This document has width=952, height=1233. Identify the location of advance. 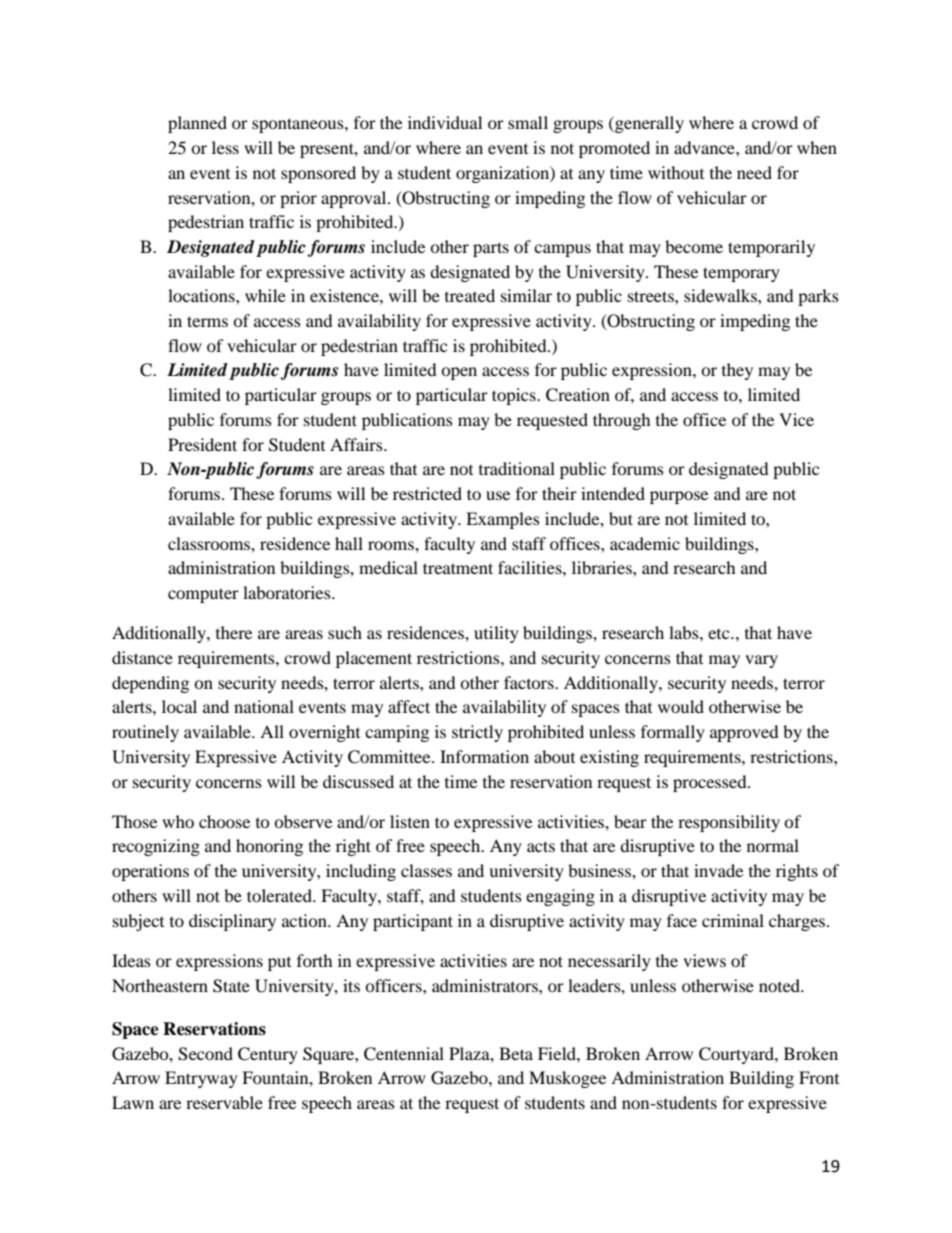
(705, 147).
